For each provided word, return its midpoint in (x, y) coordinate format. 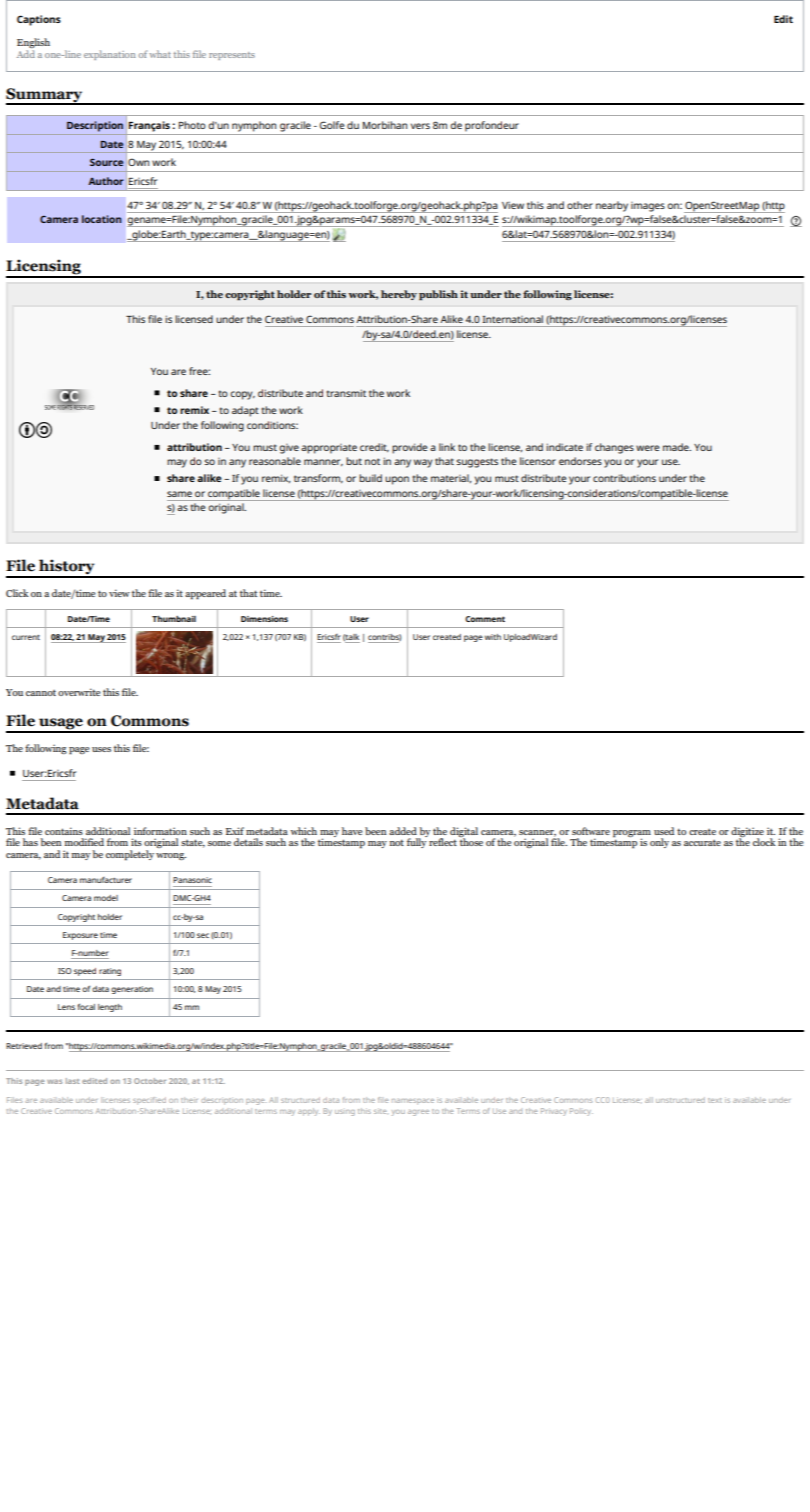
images (648, 207)
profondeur (492, 126)
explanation (110, 55)
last (73, 1081)
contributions (624, 478)
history (67, 568)
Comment (485, 619)
